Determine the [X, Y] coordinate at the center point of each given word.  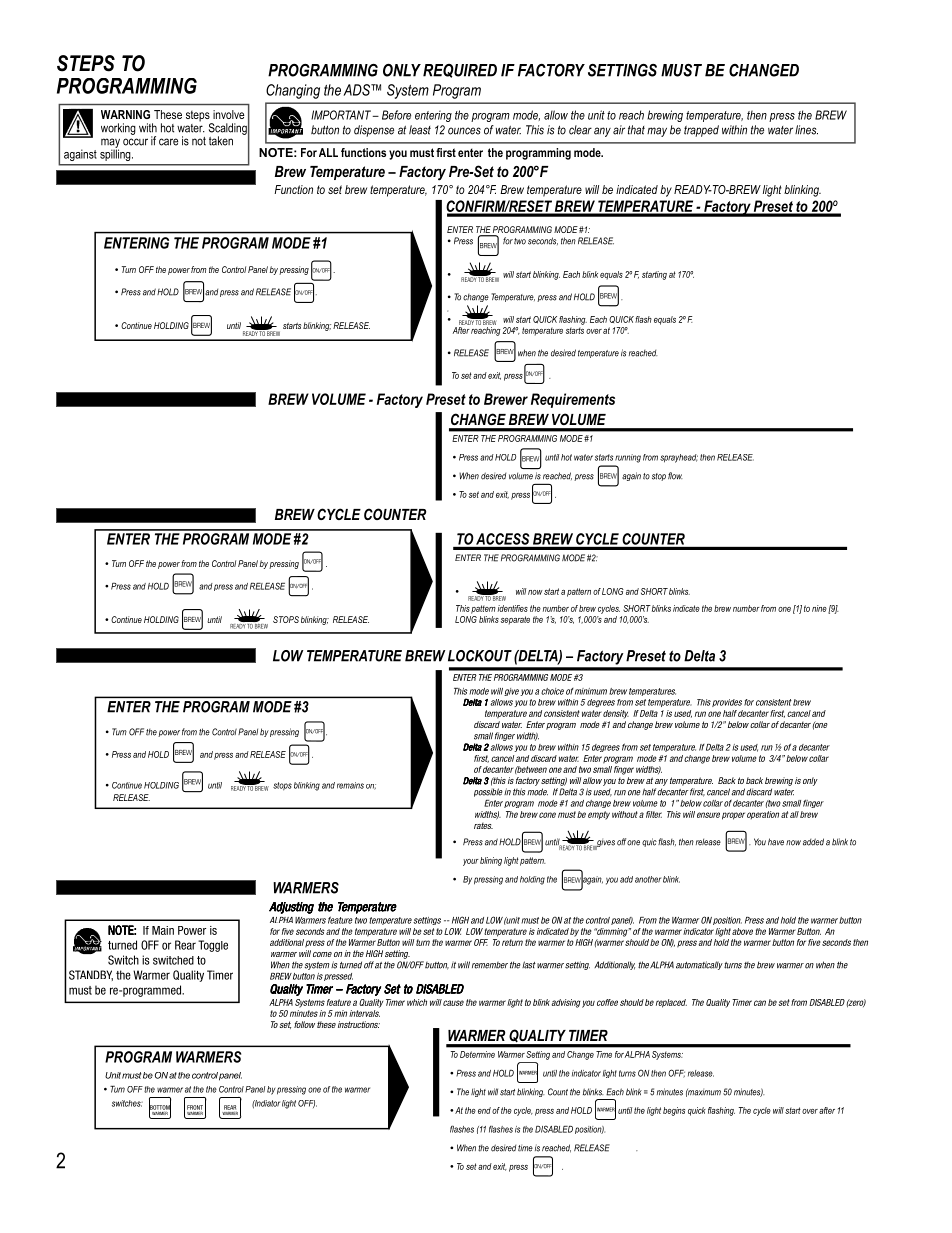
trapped [701, 131]
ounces [464, 131]
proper [733, 816]
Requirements [573, 400]
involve [229, 114]
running [628, 458]
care [168, 142]
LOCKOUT [480, 656]
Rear [185, 945]
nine [819, 608]
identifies [513, 608]
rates [483, 825]
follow [304, 1024]
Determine [477, 1054]
